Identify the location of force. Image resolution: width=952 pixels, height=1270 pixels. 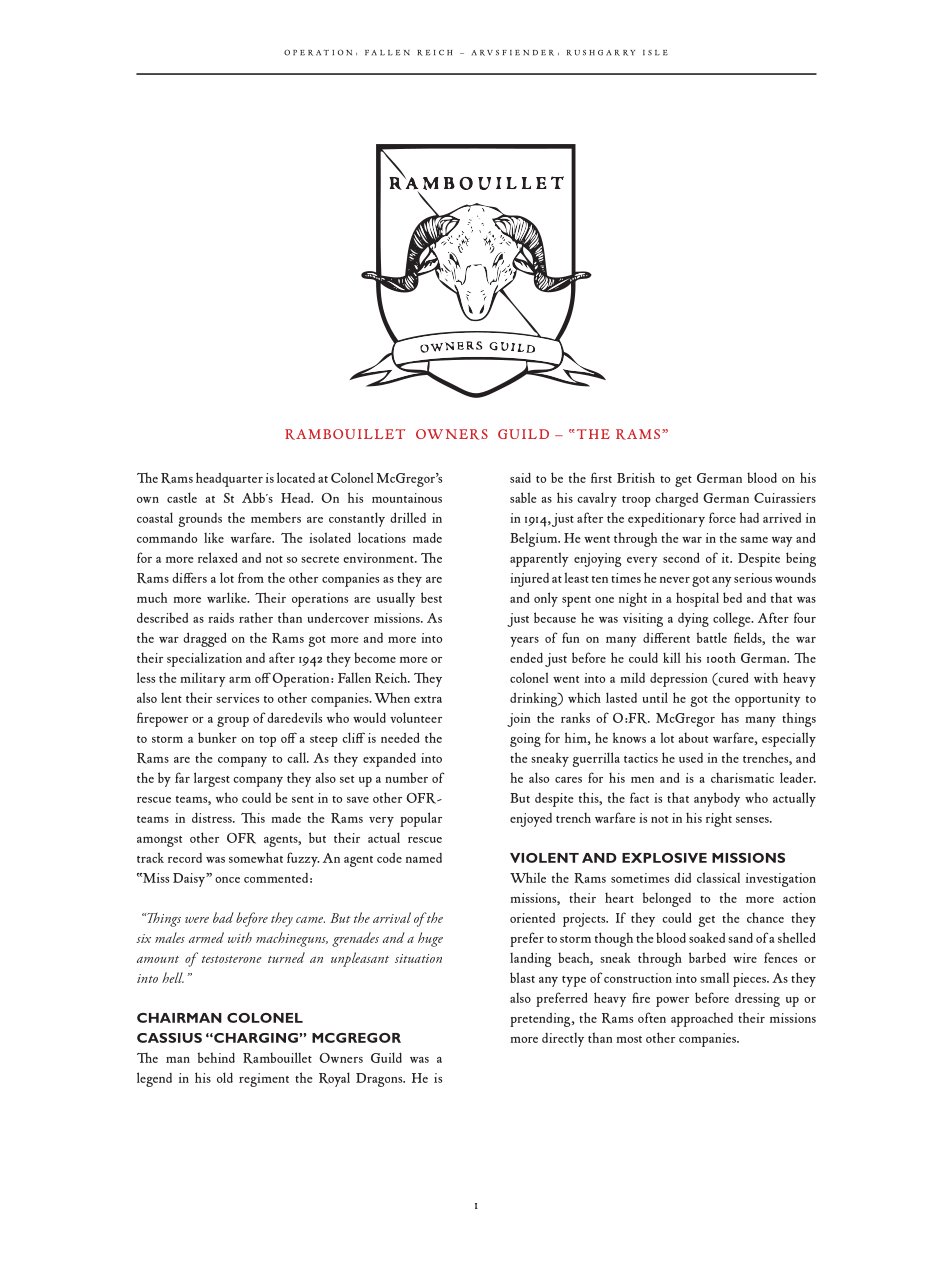
(722, 517).
